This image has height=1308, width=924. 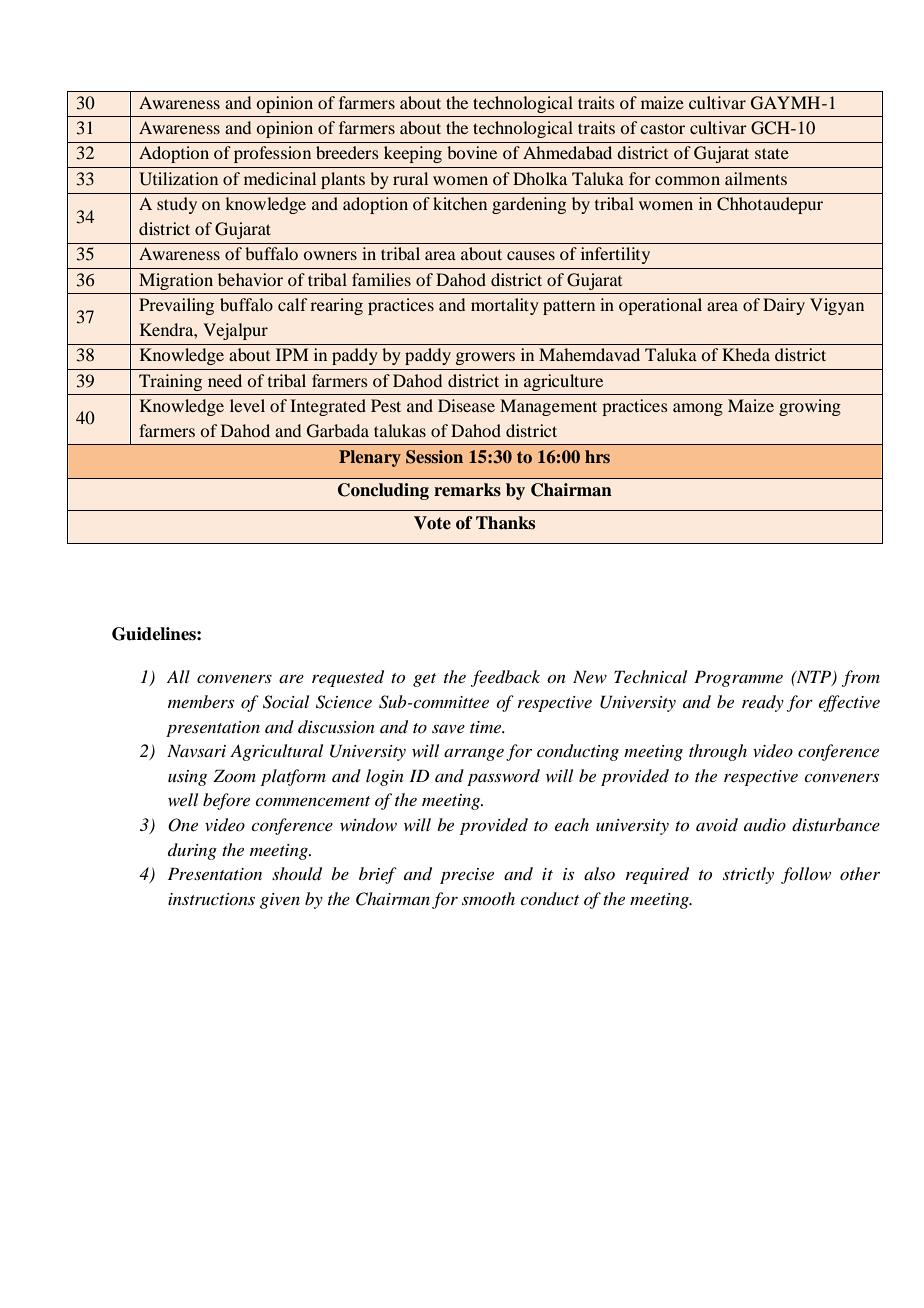 I want to click on feedback, so click(x=505, y=678).
